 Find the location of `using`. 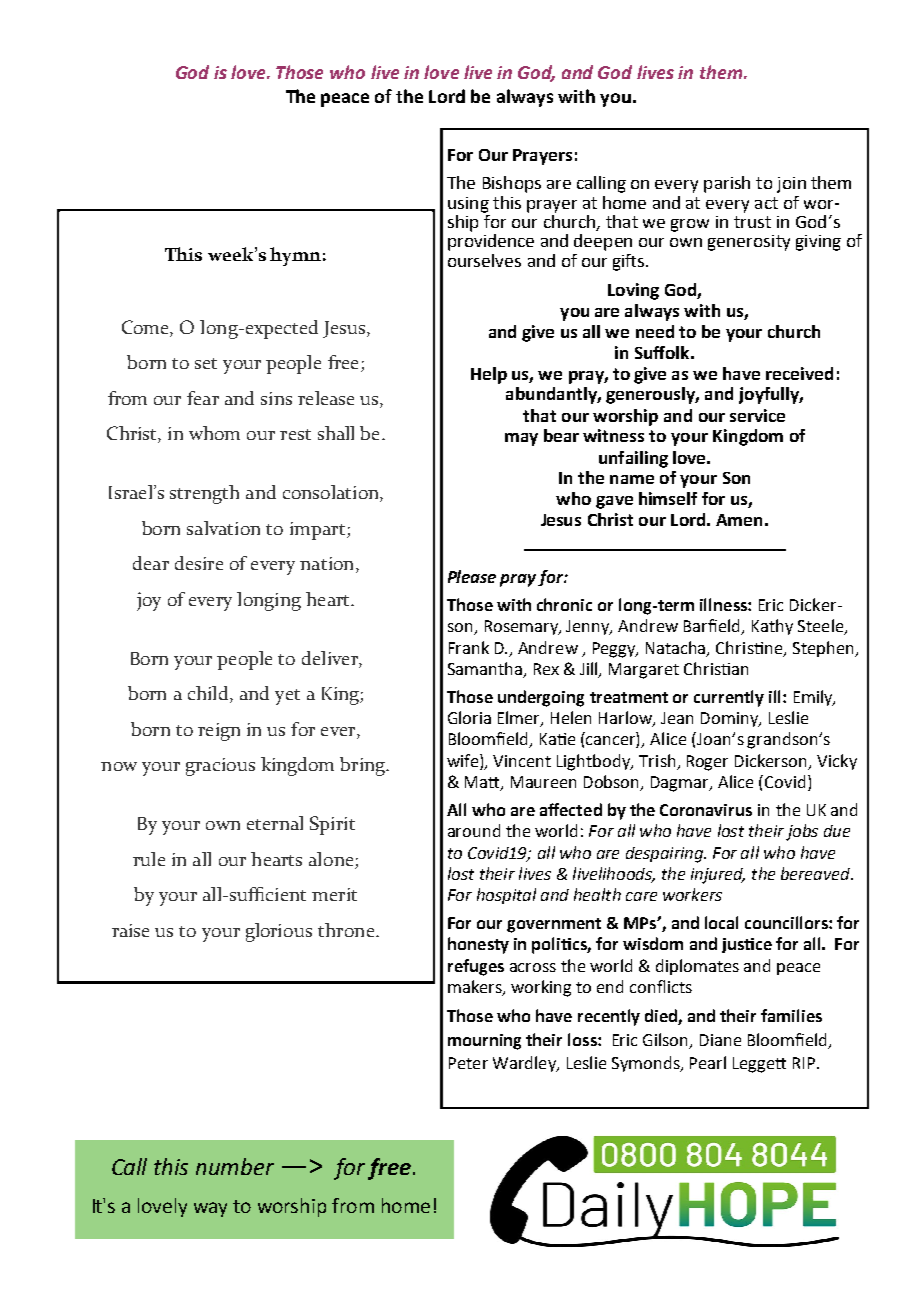

using is located at coordinates (468, 205).
